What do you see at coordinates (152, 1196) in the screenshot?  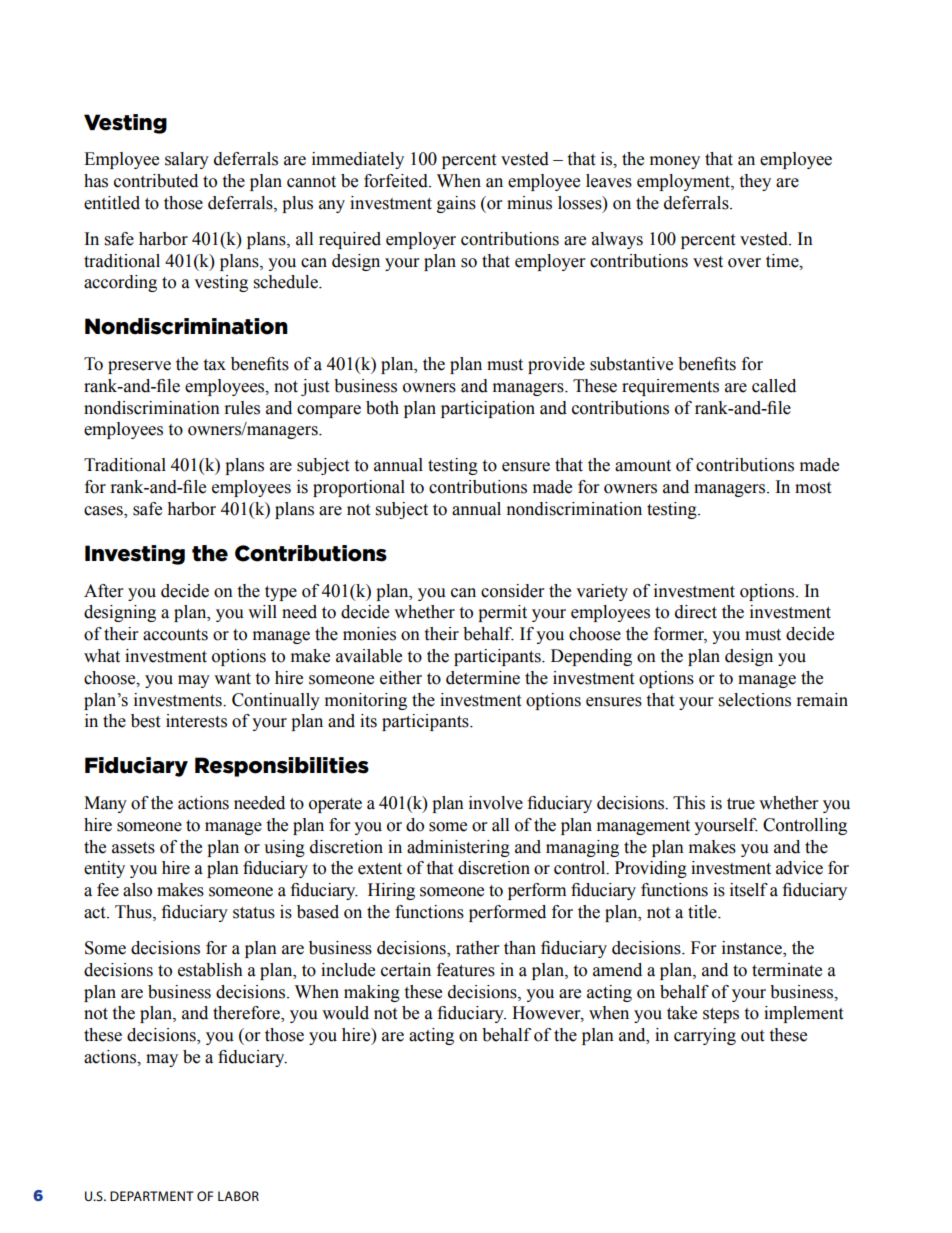 I see `DEPARTMENT` at bounding box center [152, 1196].
